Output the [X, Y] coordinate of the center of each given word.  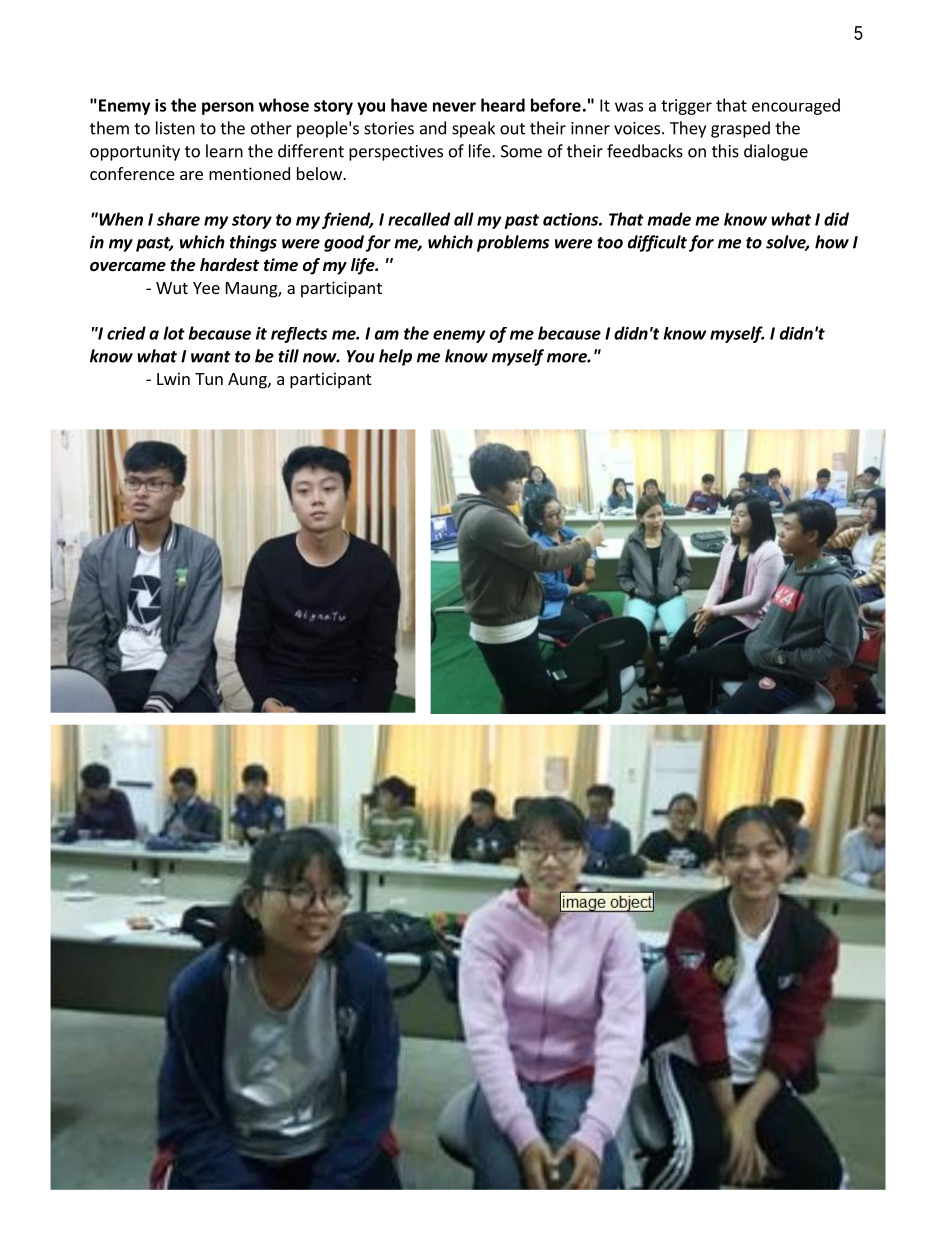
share [178, 219]
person [228, 108]
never [454, 107]
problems [513, 243]
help [395, 357]
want [211, 357]
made [669, 219]
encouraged [796, 106]
